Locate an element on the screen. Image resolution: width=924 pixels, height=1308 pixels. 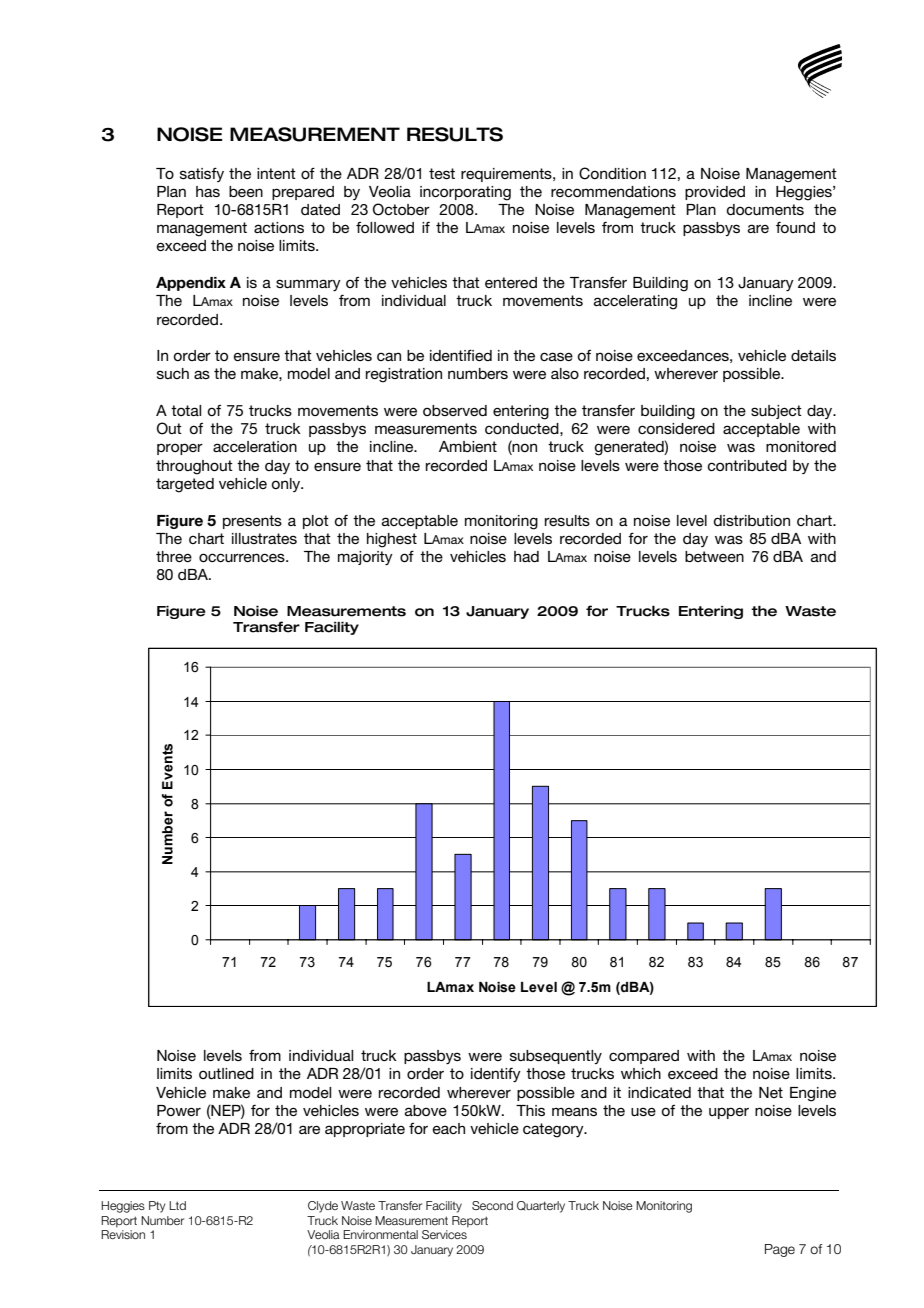
occurrences is located at coordinates (243, 557).
